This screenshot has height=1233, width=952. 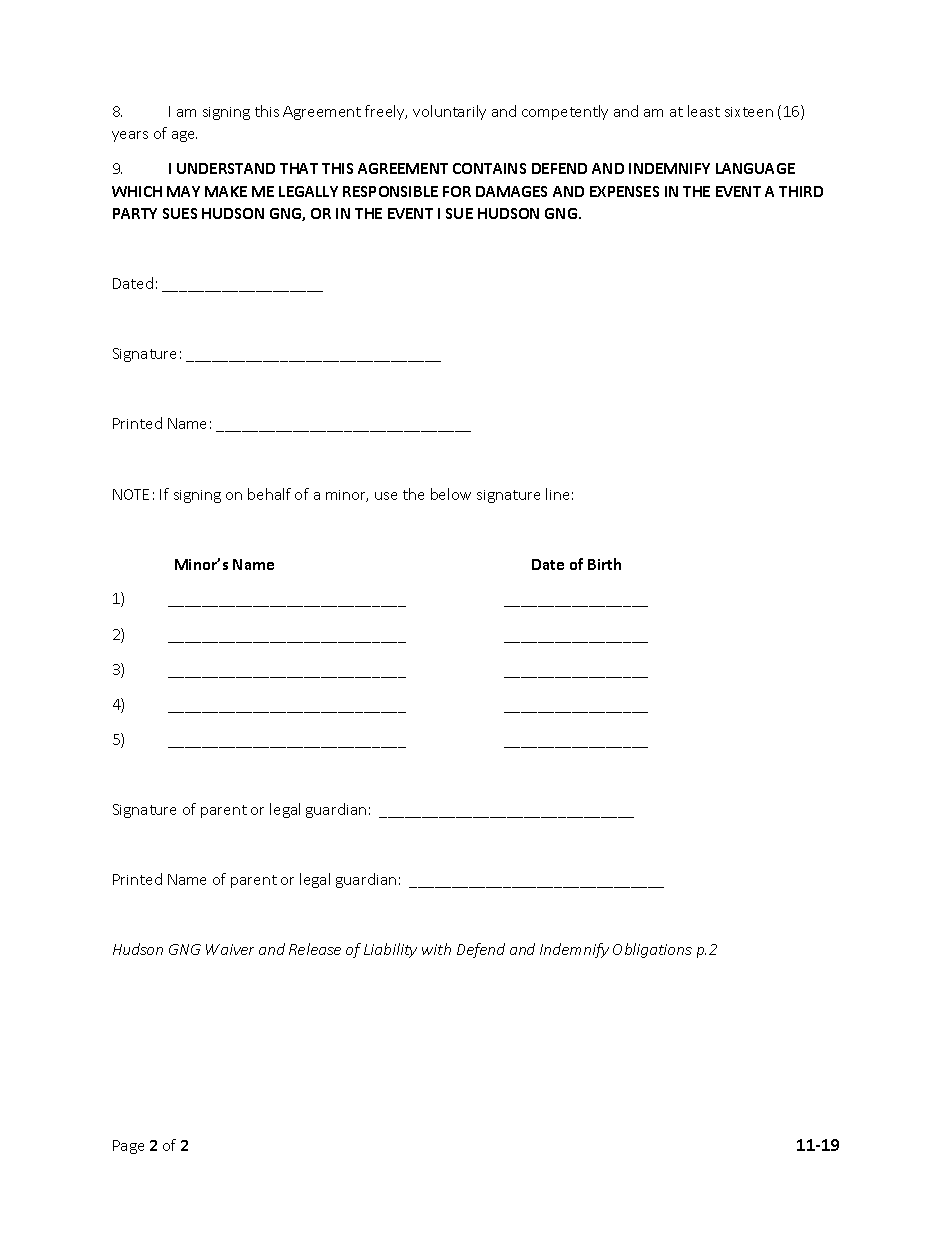 I want to click on below, so click(x=451, y=494).
